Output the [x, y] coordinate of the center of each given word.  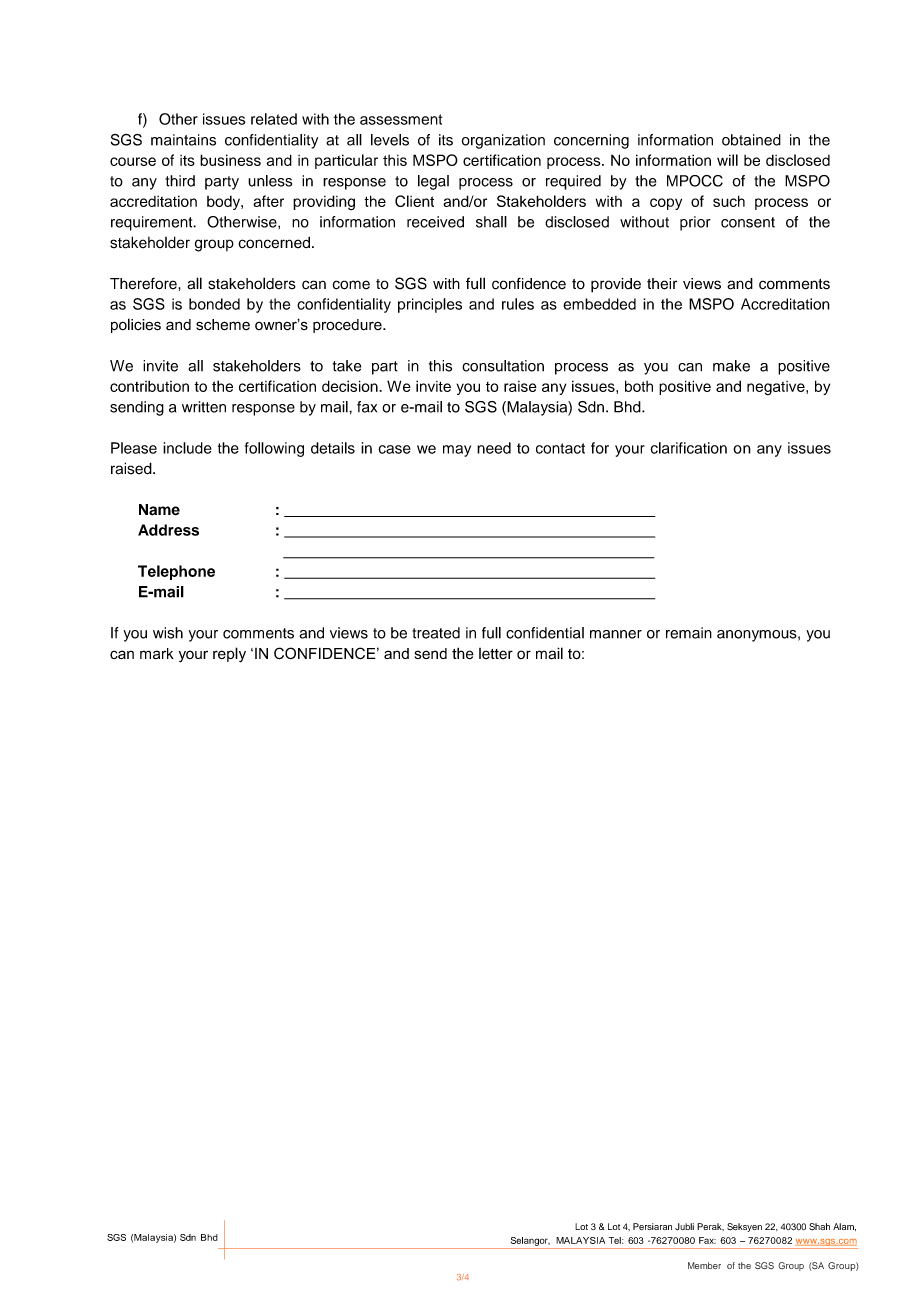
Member [704, 1265]
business [230, 160]
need [494, 448]
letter [496, 654]
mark [157, 653]
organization [503, 141]
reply [229, 655]
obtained [751, 140]
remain [689, 633]
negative [777, 388]
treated [436, 633]
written [204, 407]
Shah [819, 1227]
